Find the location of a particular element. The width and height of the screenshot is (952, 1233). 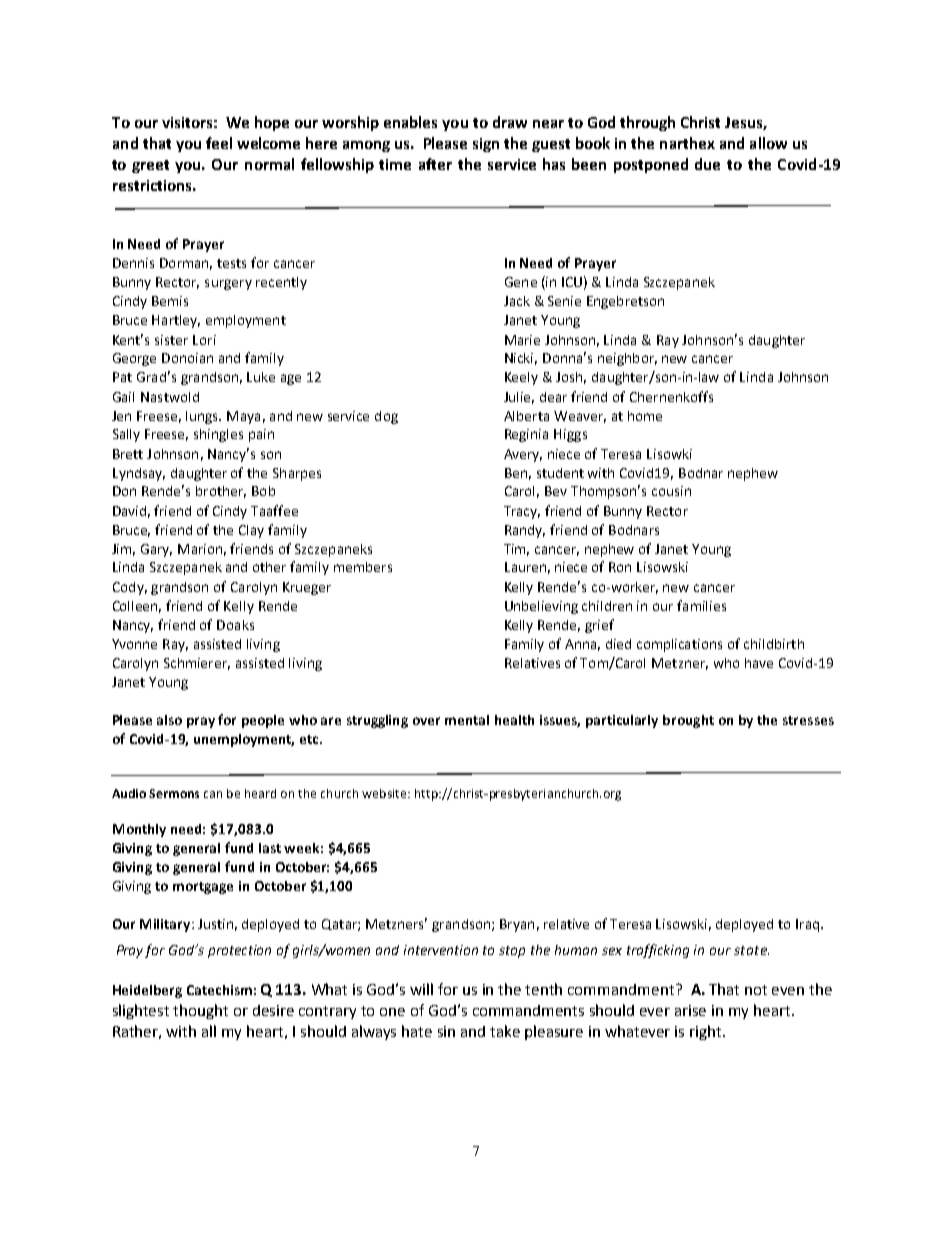

Unbelieving is located at coordinates (541, 607).
